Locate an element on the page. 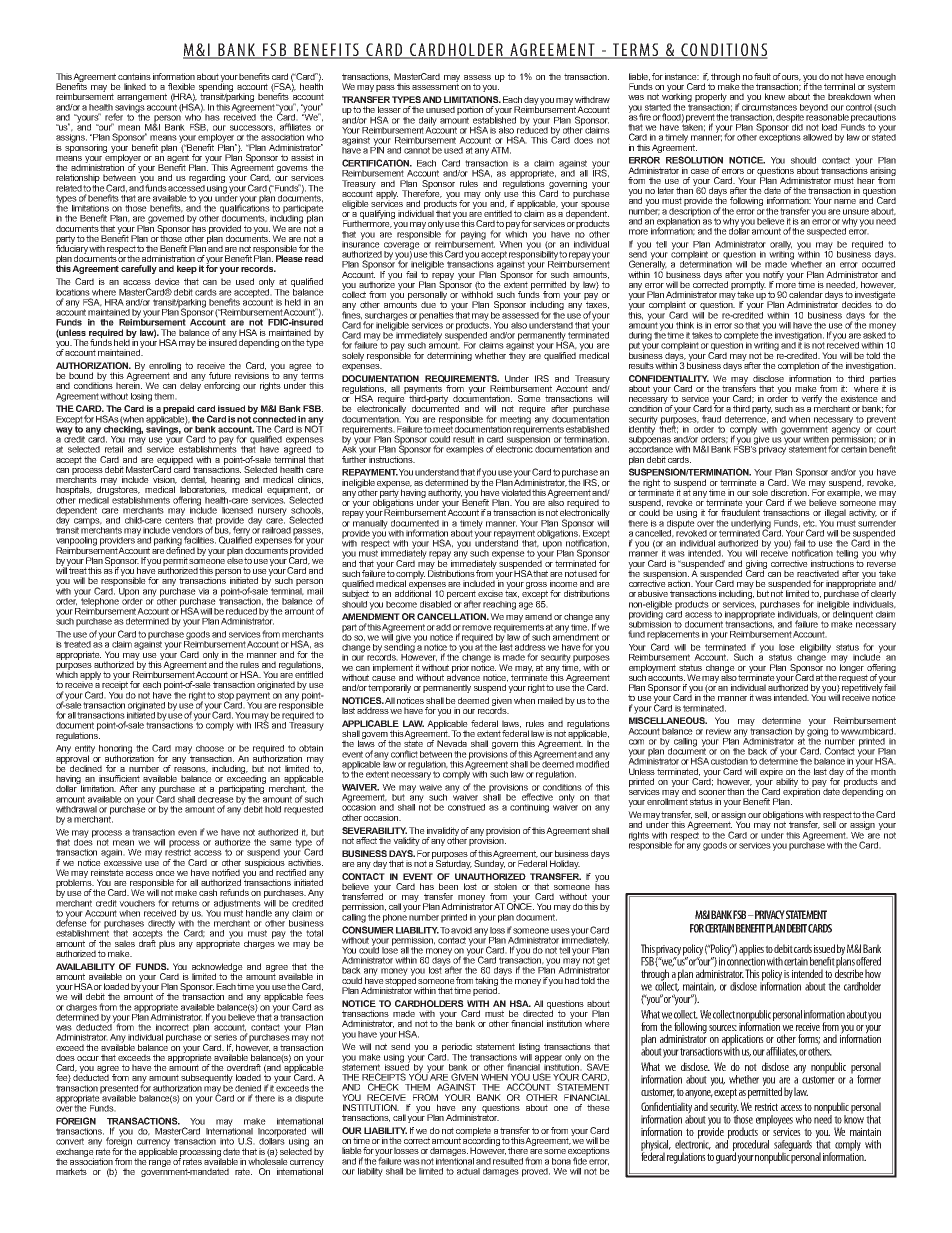  cannot is located at coordinates (417, 150).
